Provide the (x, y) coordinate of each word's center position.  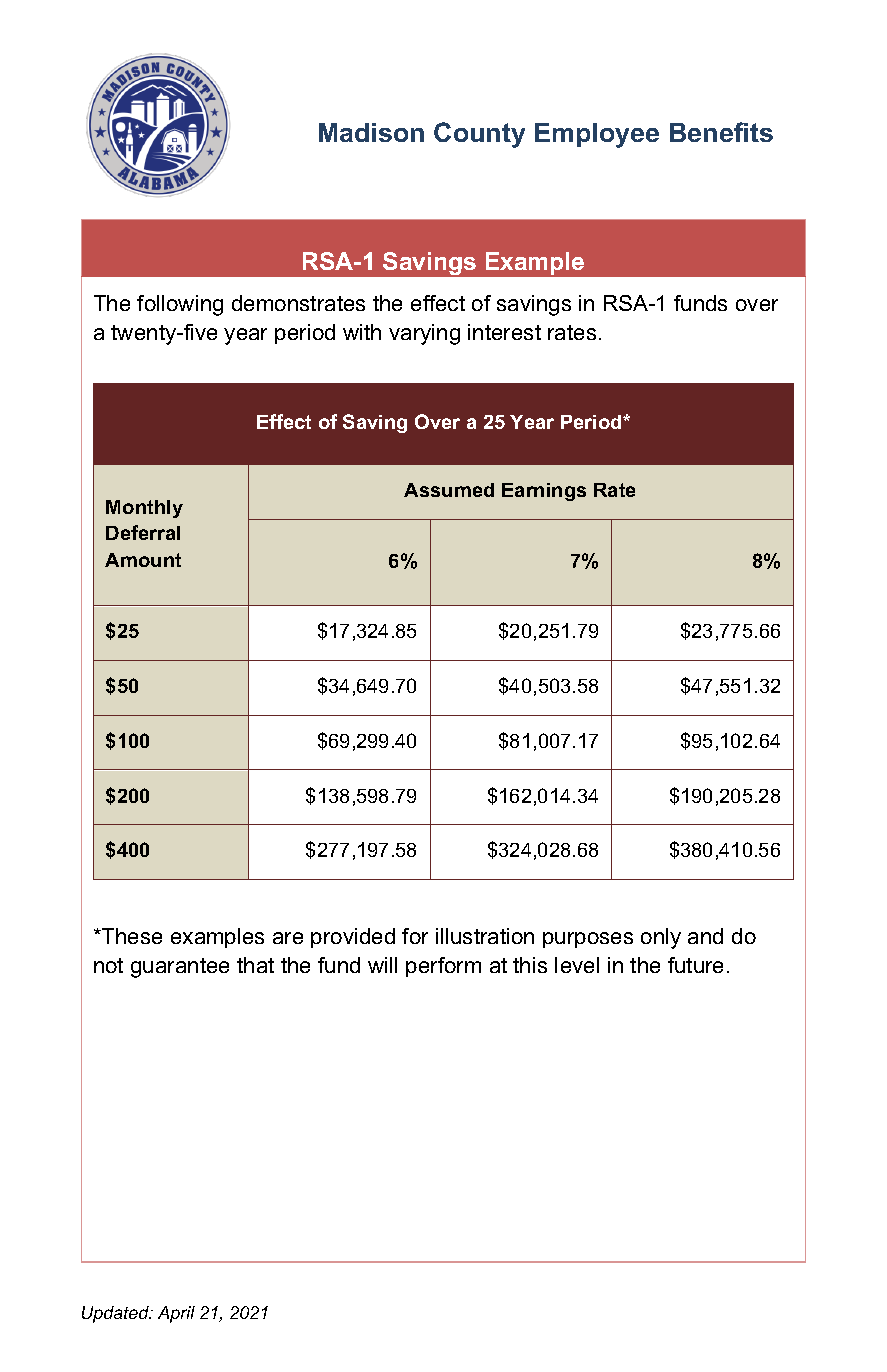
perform (443, 967)
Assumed (449, 490)
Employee (597, 135)
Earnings (544, 492)
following (180, 305)
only (661, 938)
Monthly (144, 509)
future (695, 965)
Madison (371, 132)
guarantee (180, 968)
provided (353, 938)
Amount (143, 560)
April (176, 1314)
